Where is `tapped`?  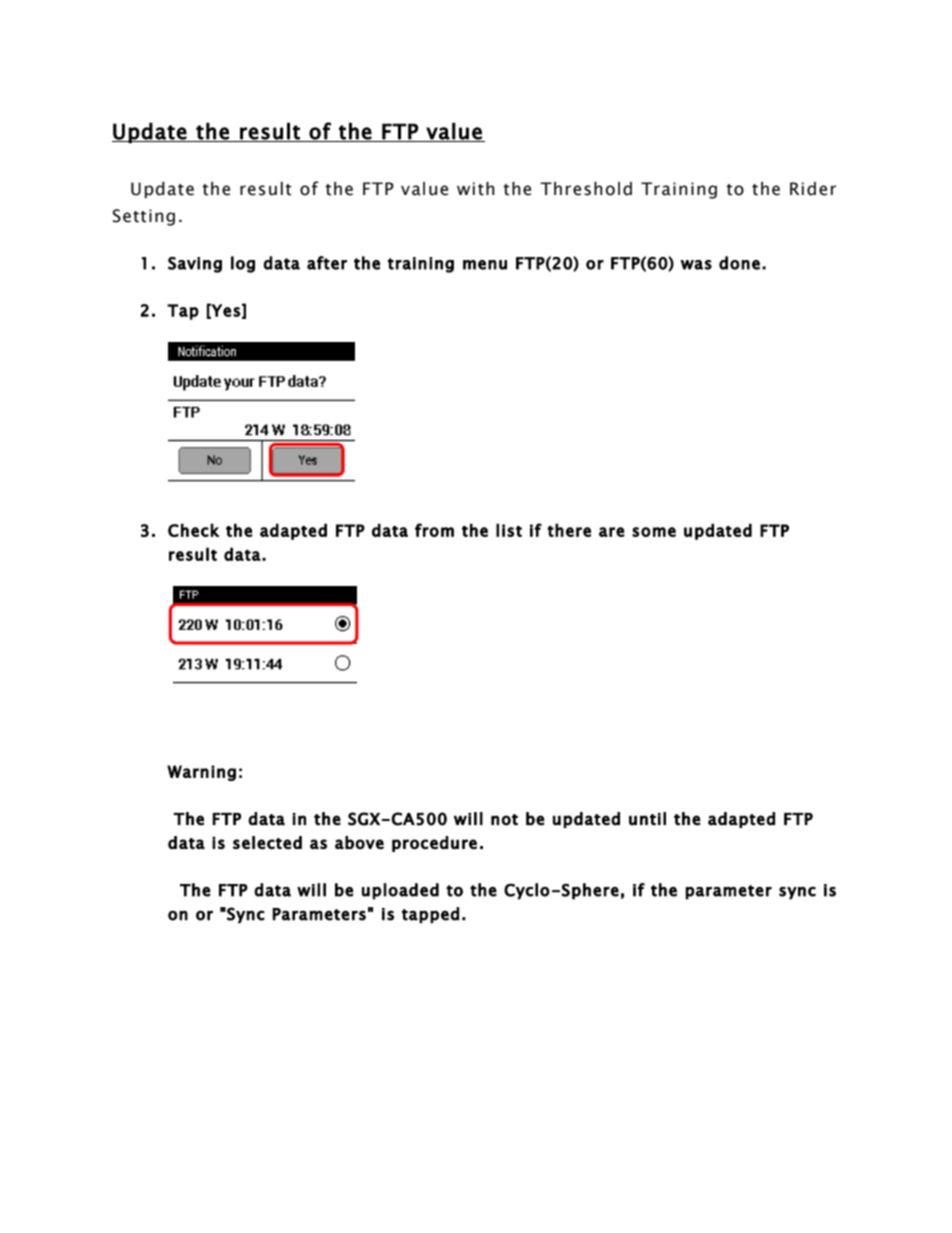
tapped is located at coordinates (430, 915).
